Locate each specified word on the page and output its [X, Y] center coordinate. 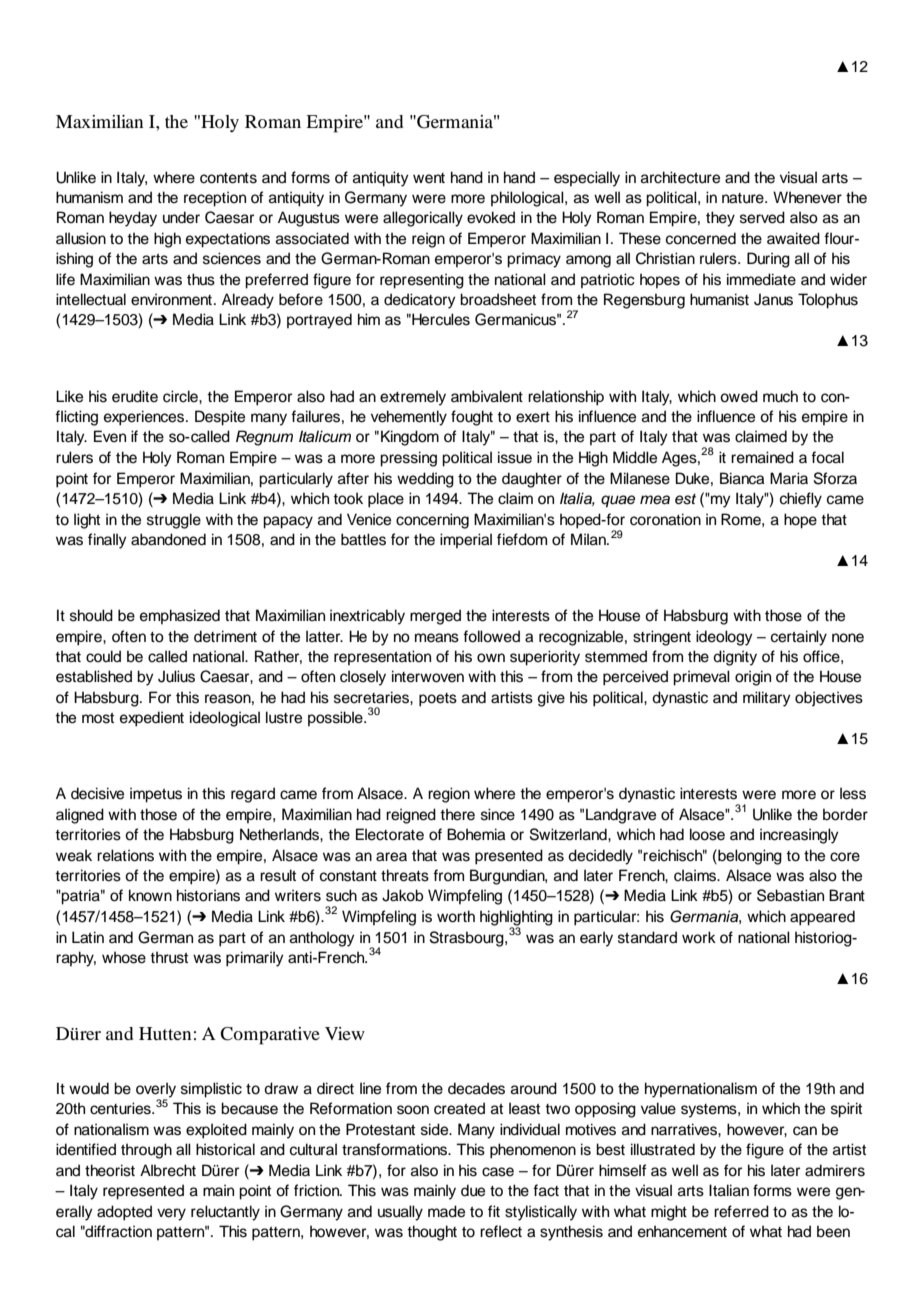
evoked [491, 217]
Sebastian [790, 895]
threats [405, 875]
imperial [466, 540]
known [150, 895]
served [762, 217]
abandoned [168, 539]
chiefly [801, 500]
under [181, 217]
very [171, 1214]
